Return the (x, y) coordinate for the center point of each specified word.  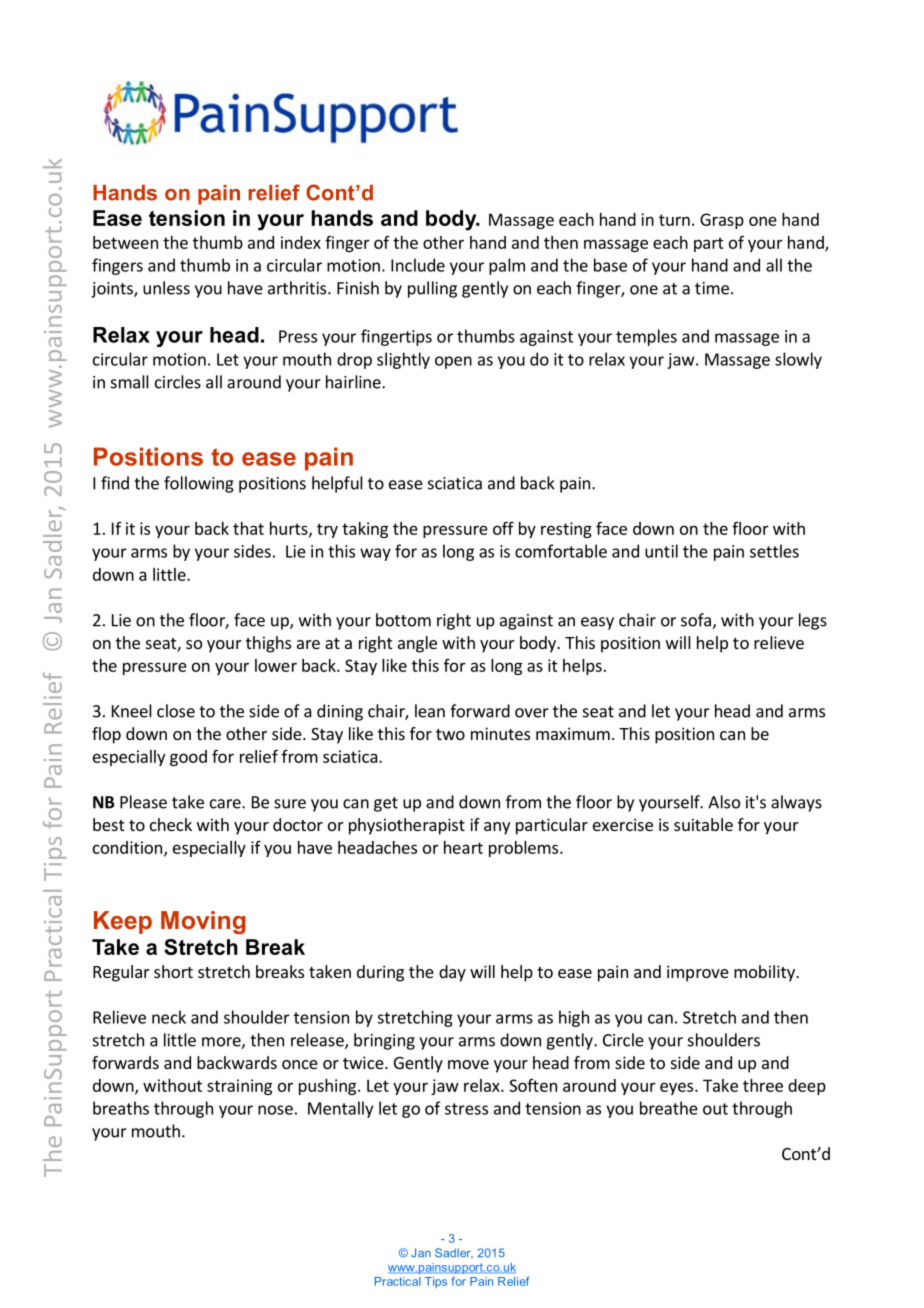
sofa (697, 621)
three (763, 1085)
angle (417, 644)
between (125, 242)
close (176, 711)
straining (239, 1087)
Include (418, 265)
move (468, 1064)
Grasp (722, 221)
